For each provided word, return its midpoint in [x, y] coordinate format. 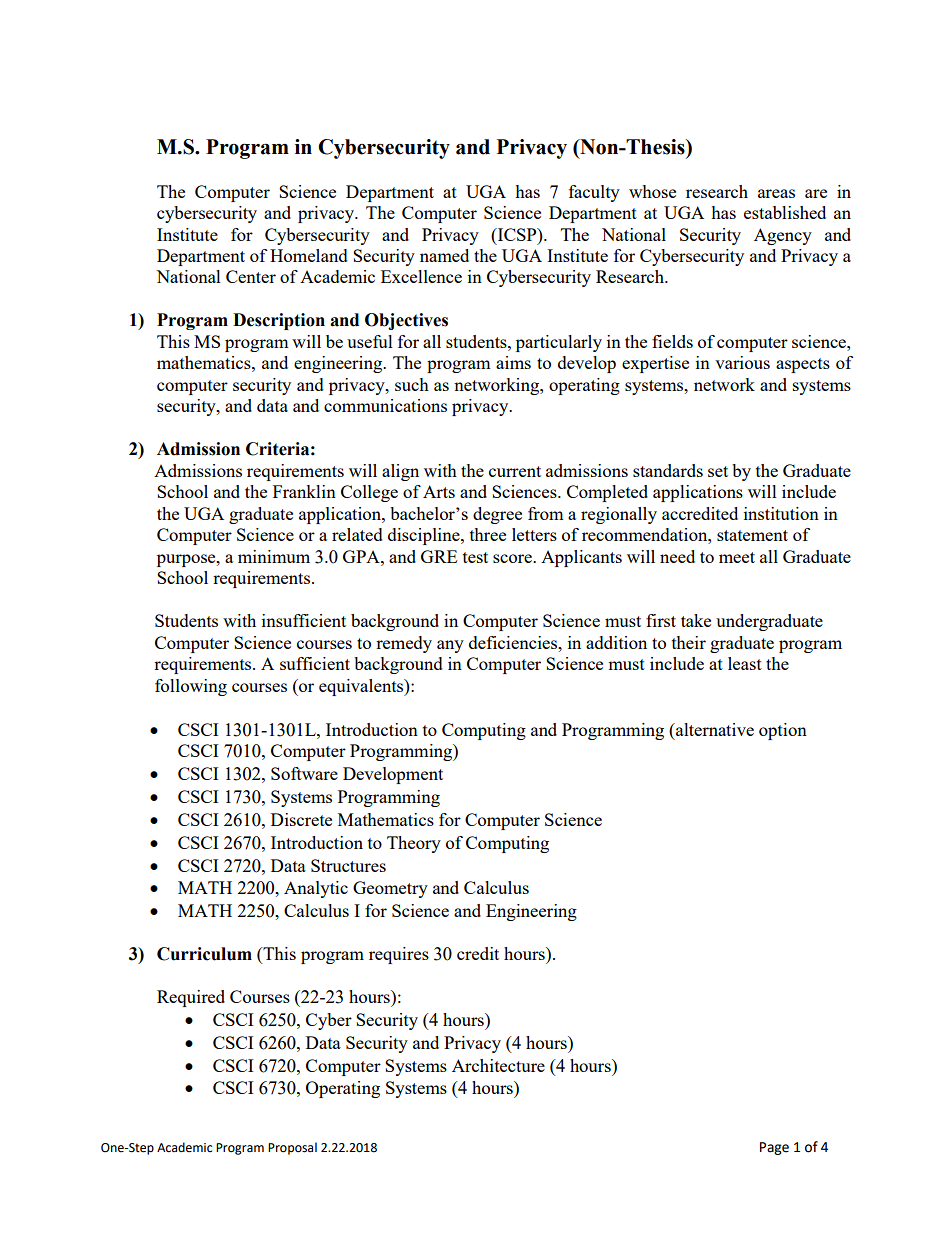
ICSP [517, 234]
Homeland [309, 255]
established [785, 212]
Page [774, 1148]
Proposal [292, 1148]
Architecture [498, 1065]
